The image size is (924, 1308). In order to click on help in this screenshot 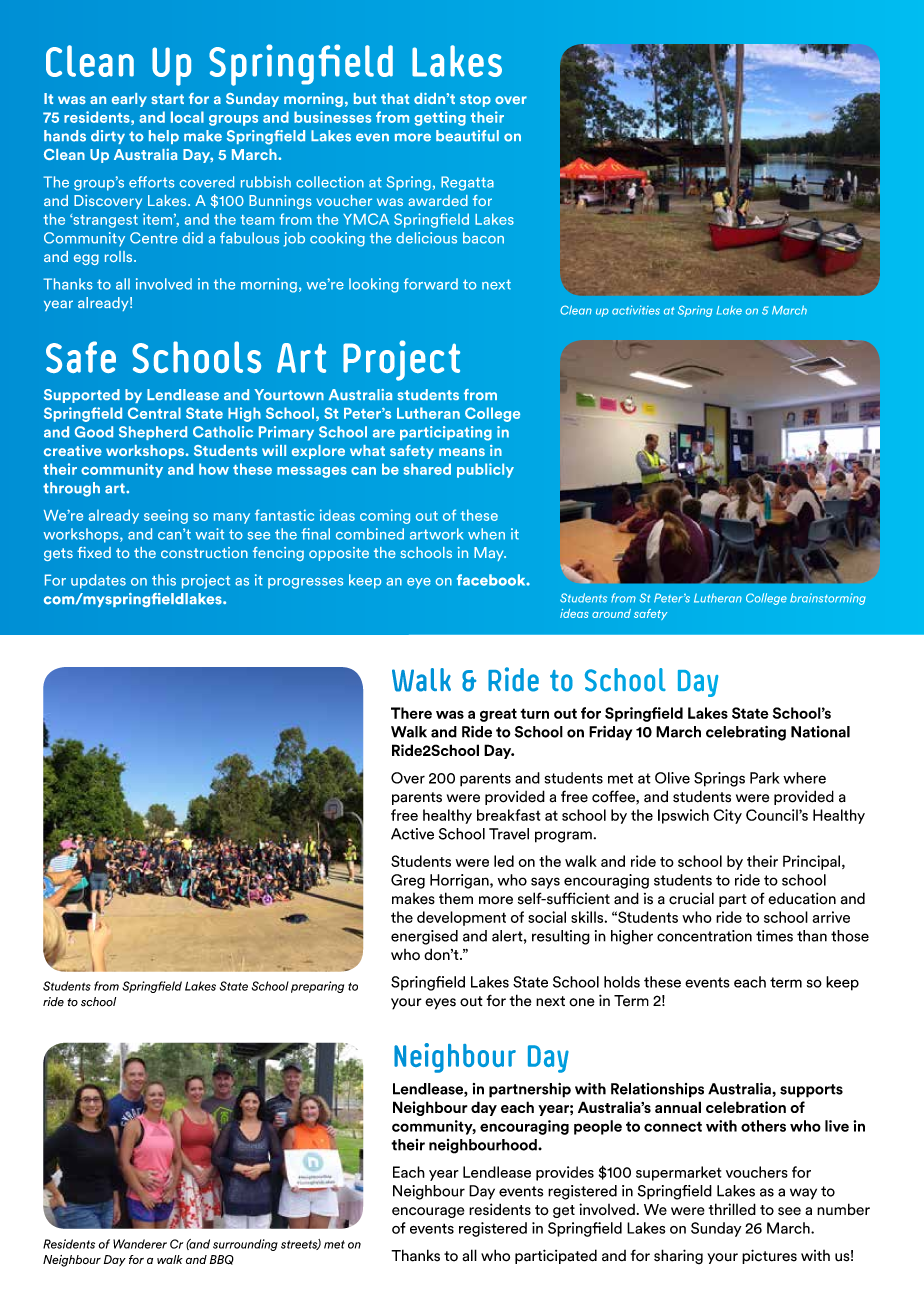, I will do `click(164, 137)`.
